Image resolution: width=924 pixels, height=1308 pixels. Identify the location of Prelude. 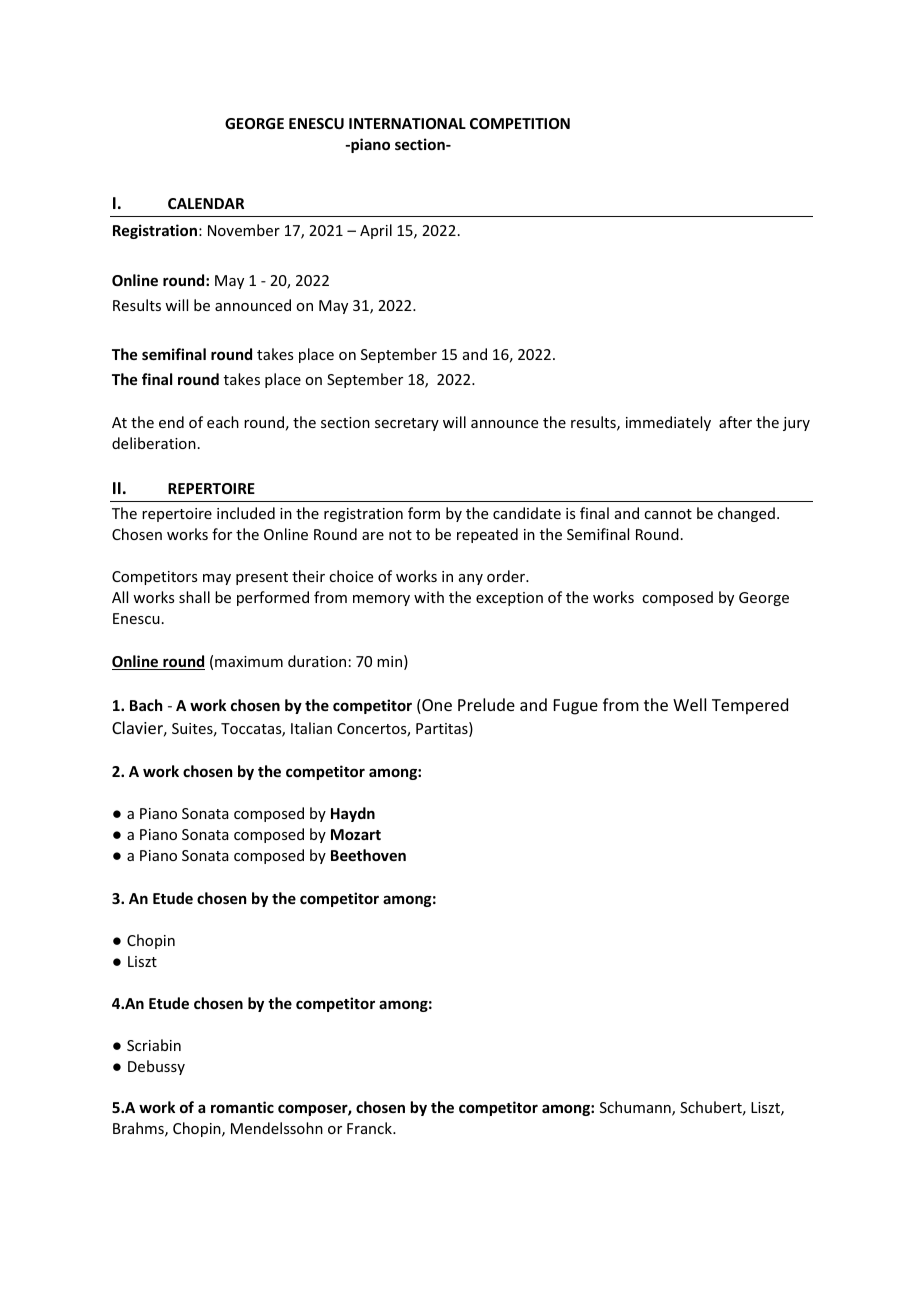
(486, 704).
